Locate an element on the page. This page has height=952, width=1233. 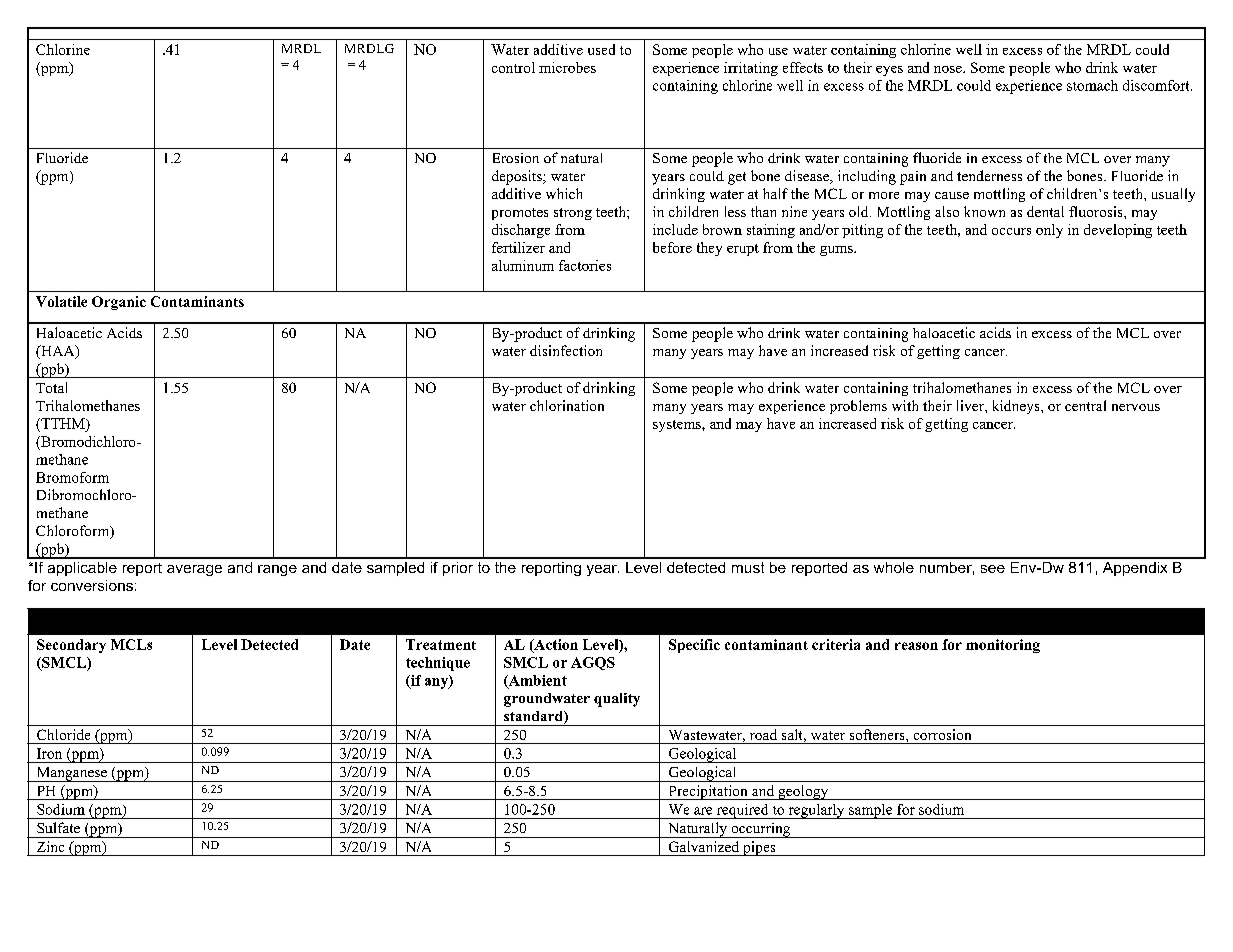
central is located at coordinates (1085, 405).
